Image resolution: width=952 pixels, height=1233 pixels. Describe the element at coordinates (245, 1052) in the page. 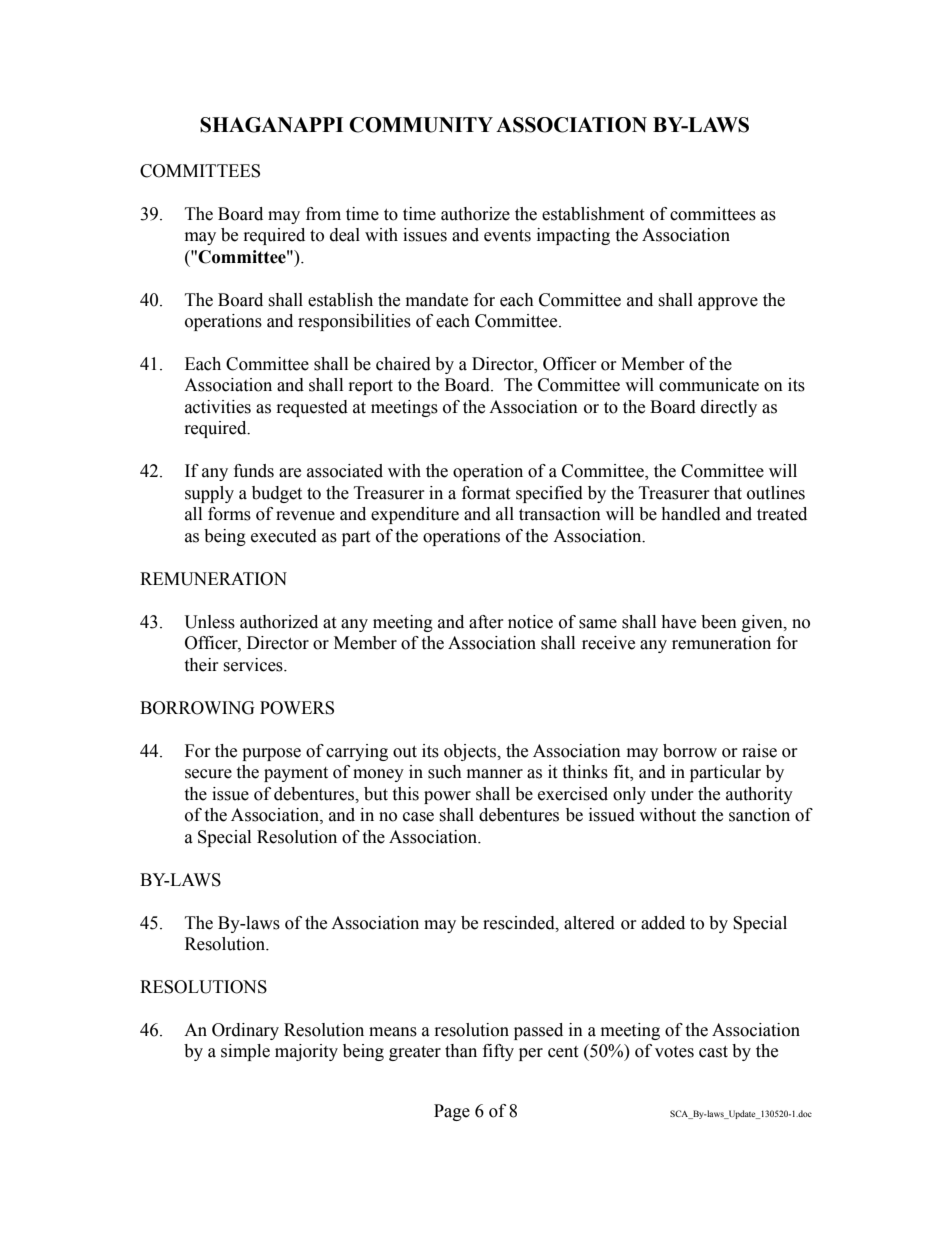

I see `simple` at that location.
